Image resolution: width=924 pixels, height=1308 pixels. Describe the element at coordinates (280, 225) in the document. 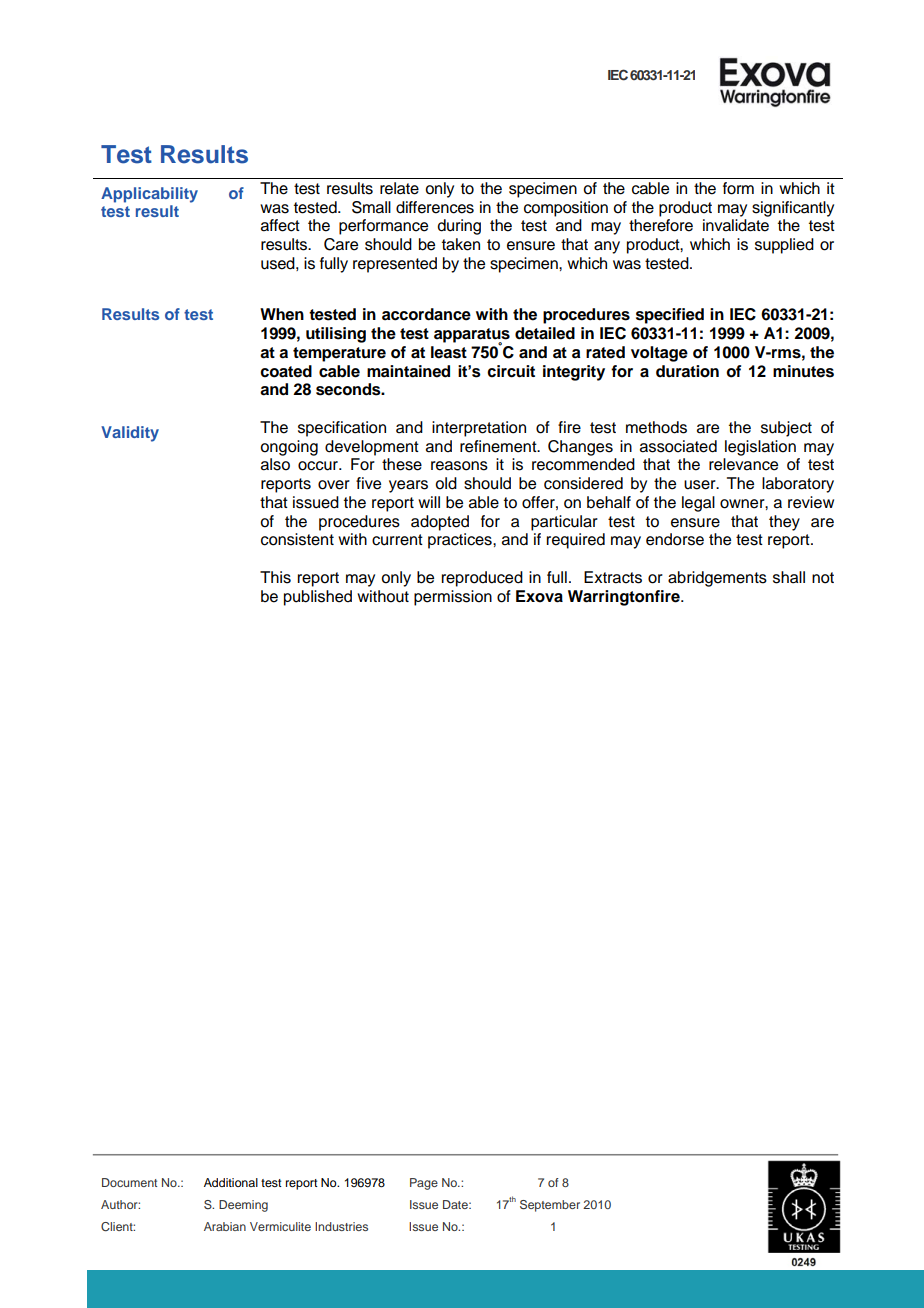

I see `affect` at that location.
